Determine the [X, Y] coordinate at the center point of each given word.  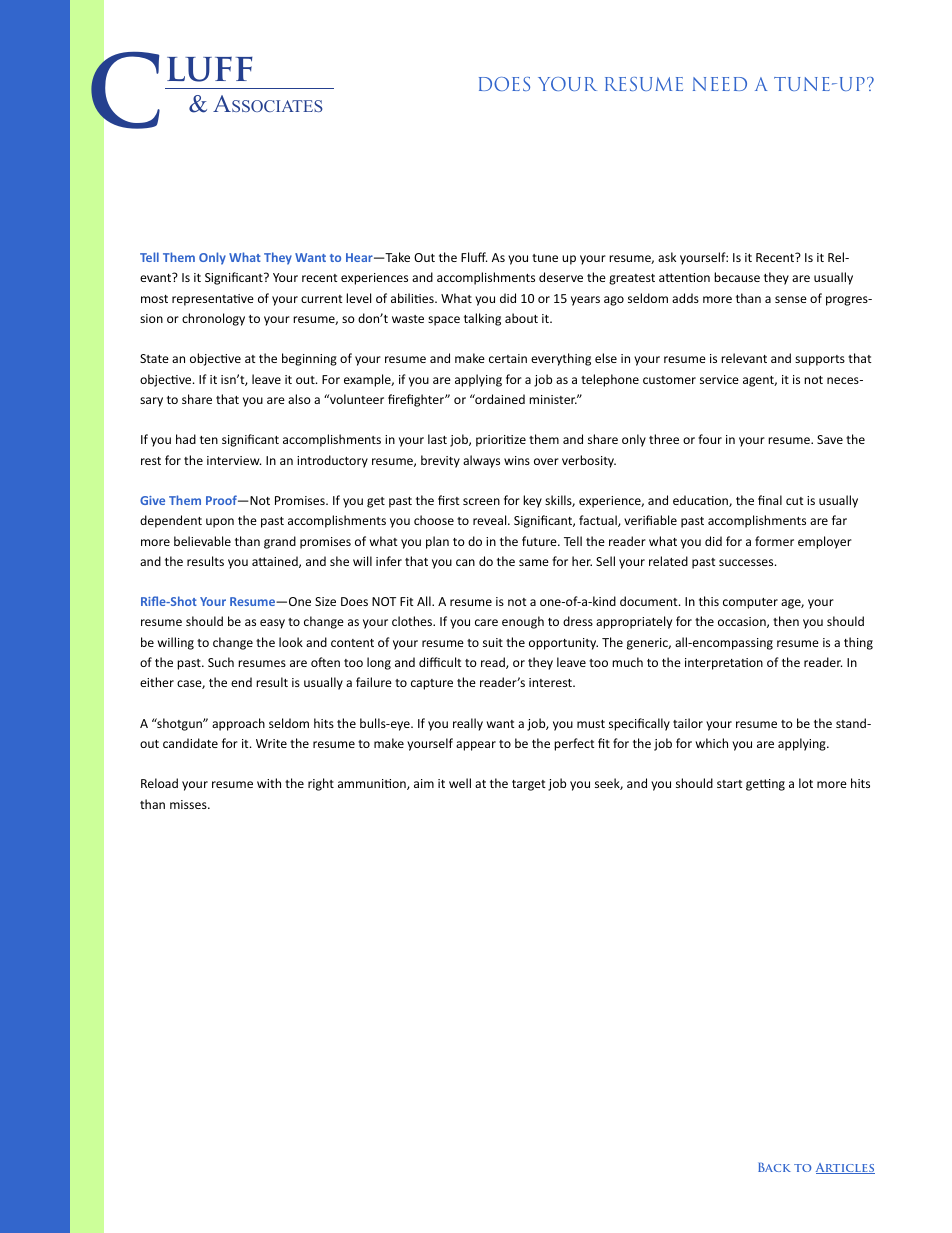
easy [272, 624]
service [719, 379]
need [720, 84]
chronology [213, 319]
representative [213, 300]
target [529, 785]
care [486, 622]
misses [189, 804]
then [786, 621]
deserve [561, 277]
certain [508, 358]
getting [765, 785]
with [269, 783]
